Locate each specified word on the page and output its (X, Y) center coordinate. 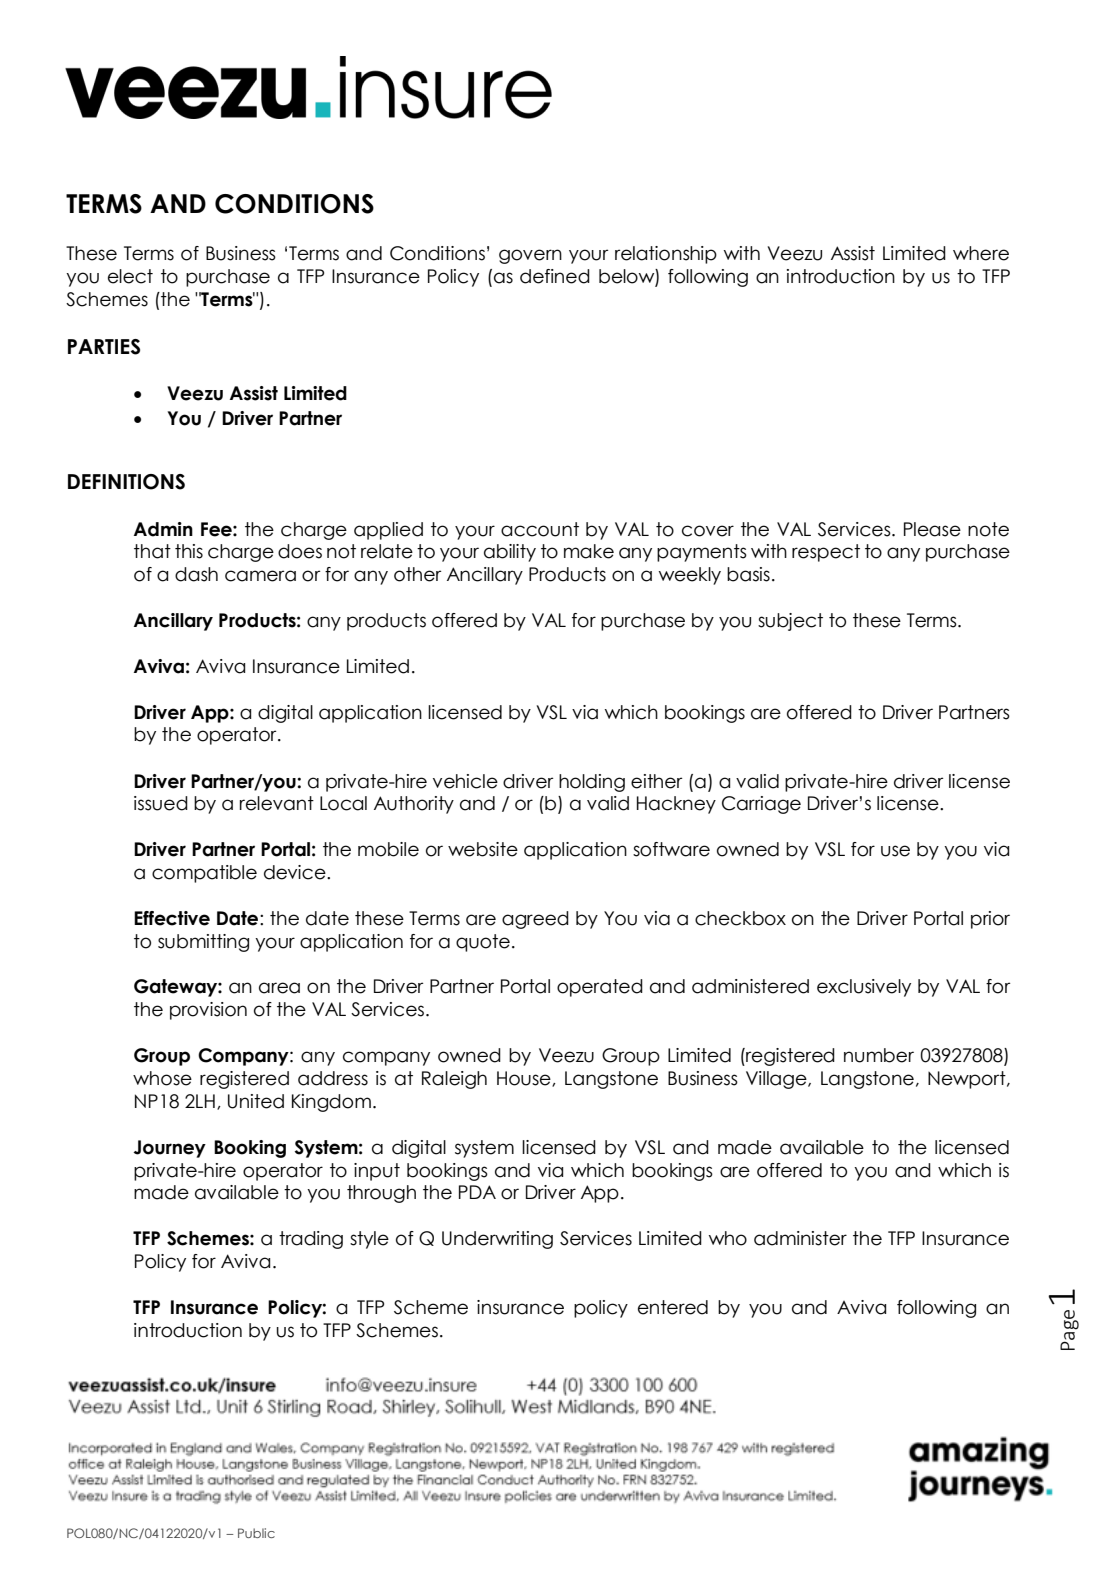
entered (673, 1307)
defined (555, 276)
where (981, 253)
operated (600, 988)
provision (208, 1011)
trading (311, 1240)
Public (256, 1533)
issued (161, 803)
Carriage (761, 805)
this (189, 551)
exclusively (864, 988)
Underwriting (497, 1240)
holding (592, 783)
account (540, 529)
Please (932, 529)
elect (130, 276)
